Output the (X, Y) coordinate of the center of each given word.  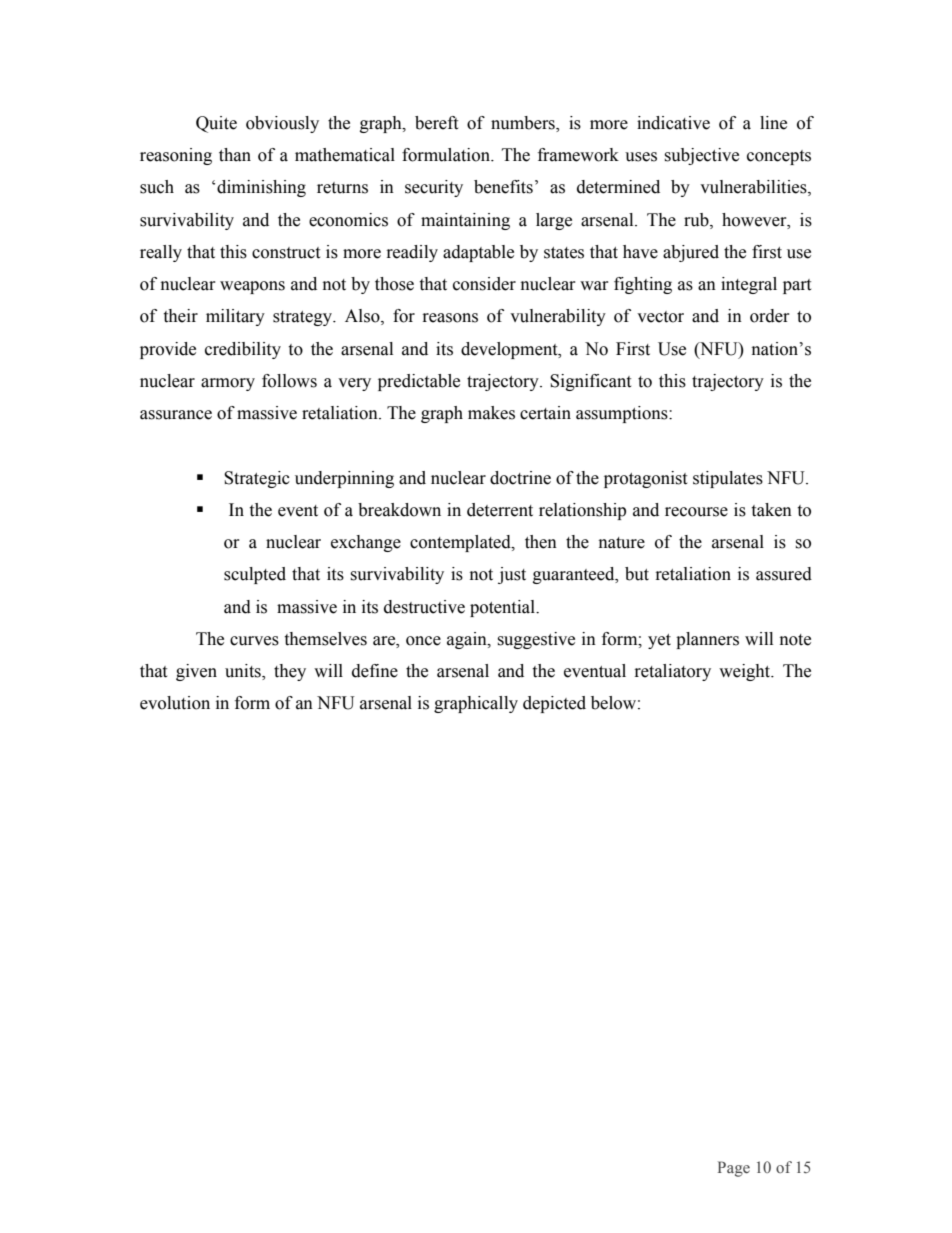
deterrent (500, 510)
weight (746, 672)
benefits (503, 187)
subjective (701, 156)
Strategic (257, 479)
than (235, 155)
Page (734, 1169)
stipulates (728, 479)
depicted (554, 704)
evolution (175, 703)
